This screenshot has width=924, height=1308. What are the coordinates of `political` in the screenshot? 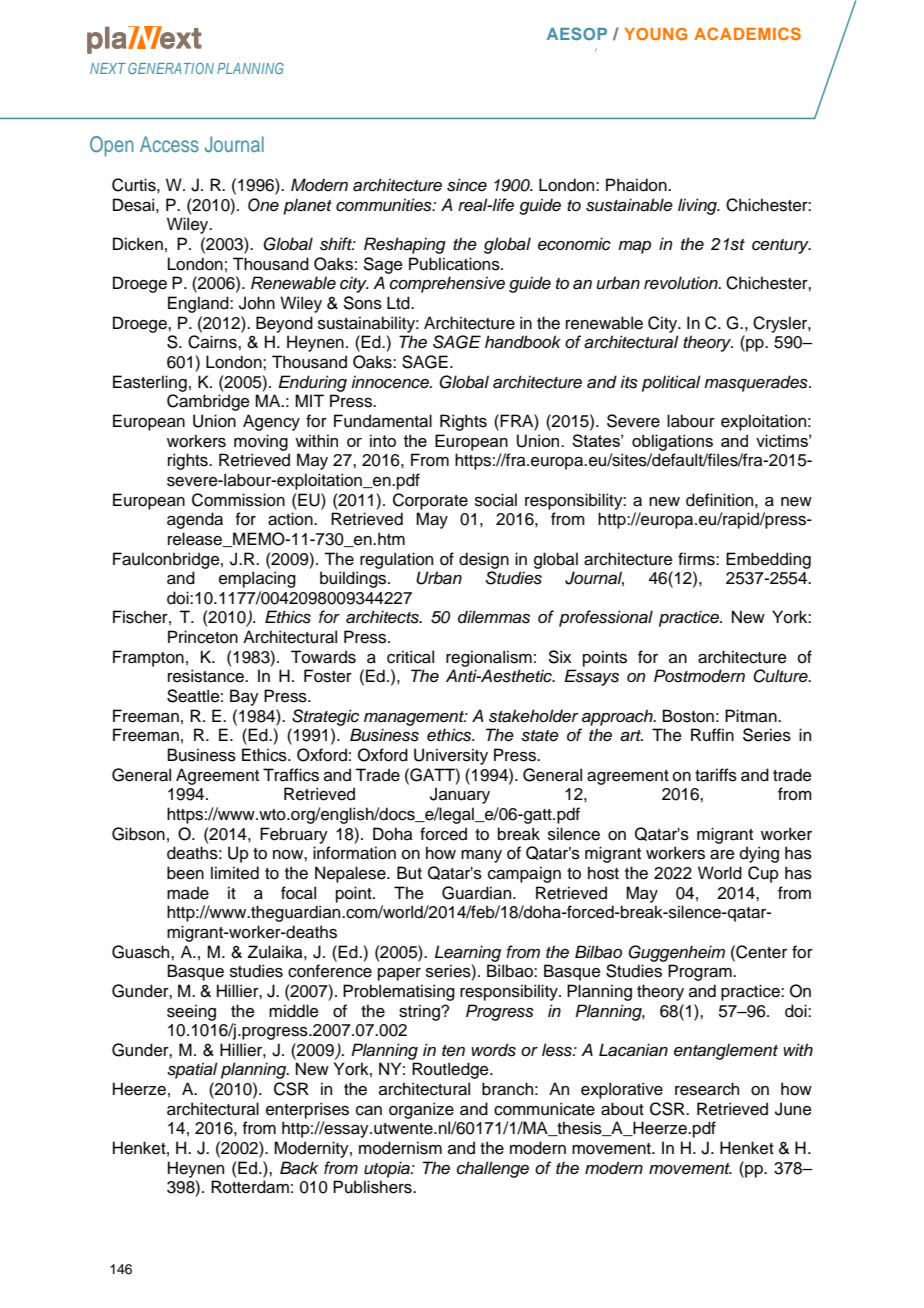 It's located at (671, 383).
